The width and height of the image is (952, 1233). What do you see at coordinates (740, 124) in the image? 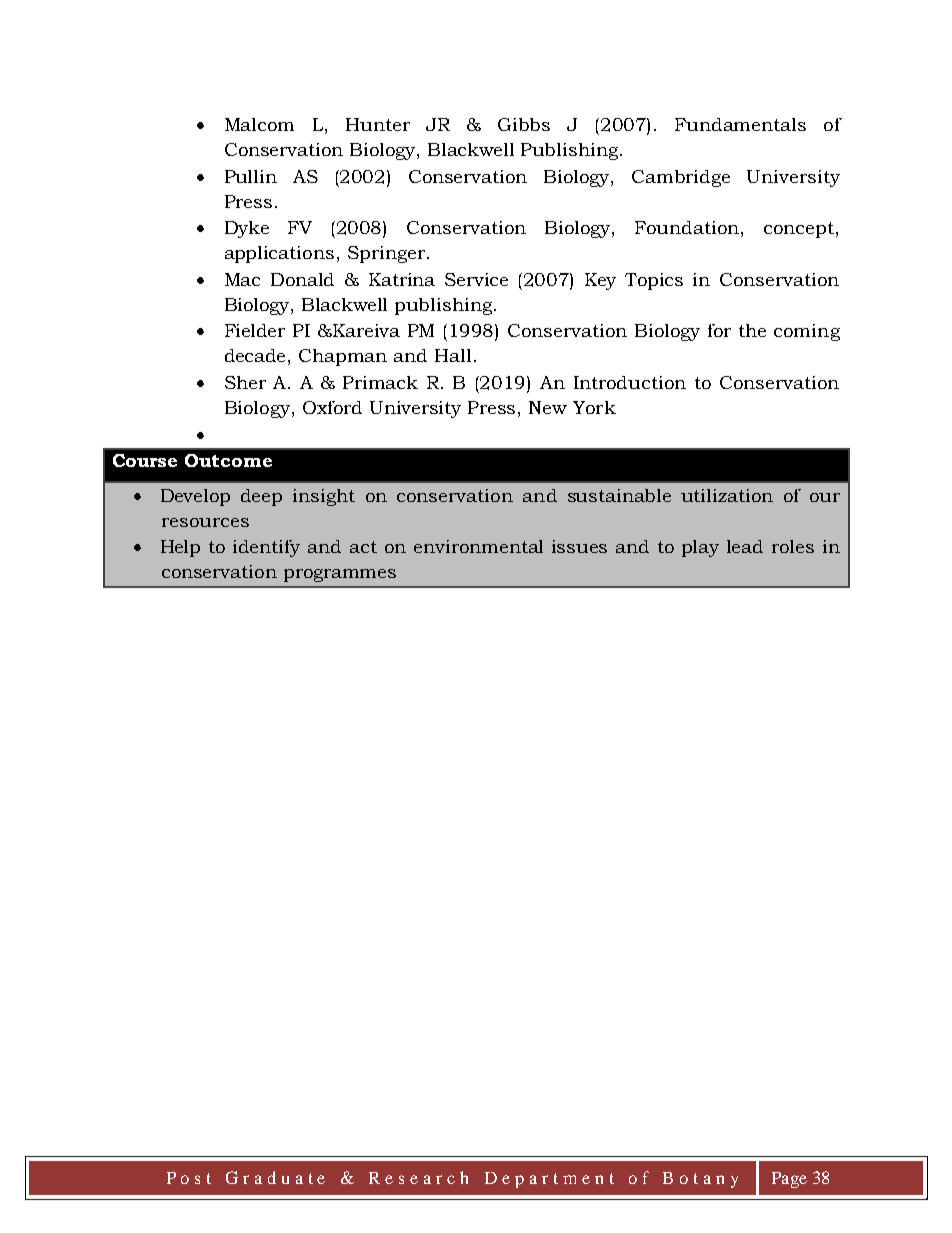
I see `Fundamentals` at bounding box center [740, 124].
